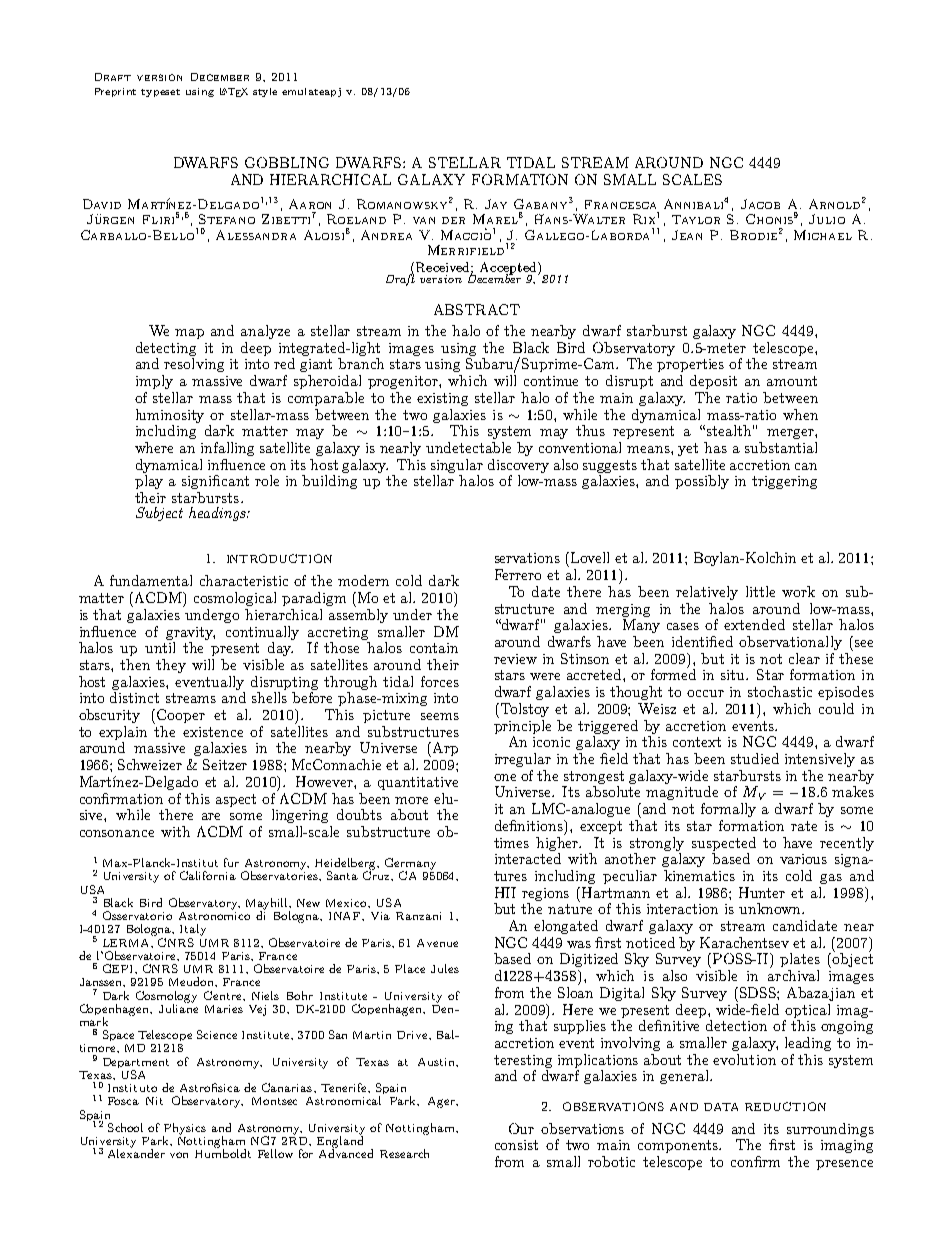  Describe the element at coordinates (215, 482) in the screenshot. I see `significant` at that location.
